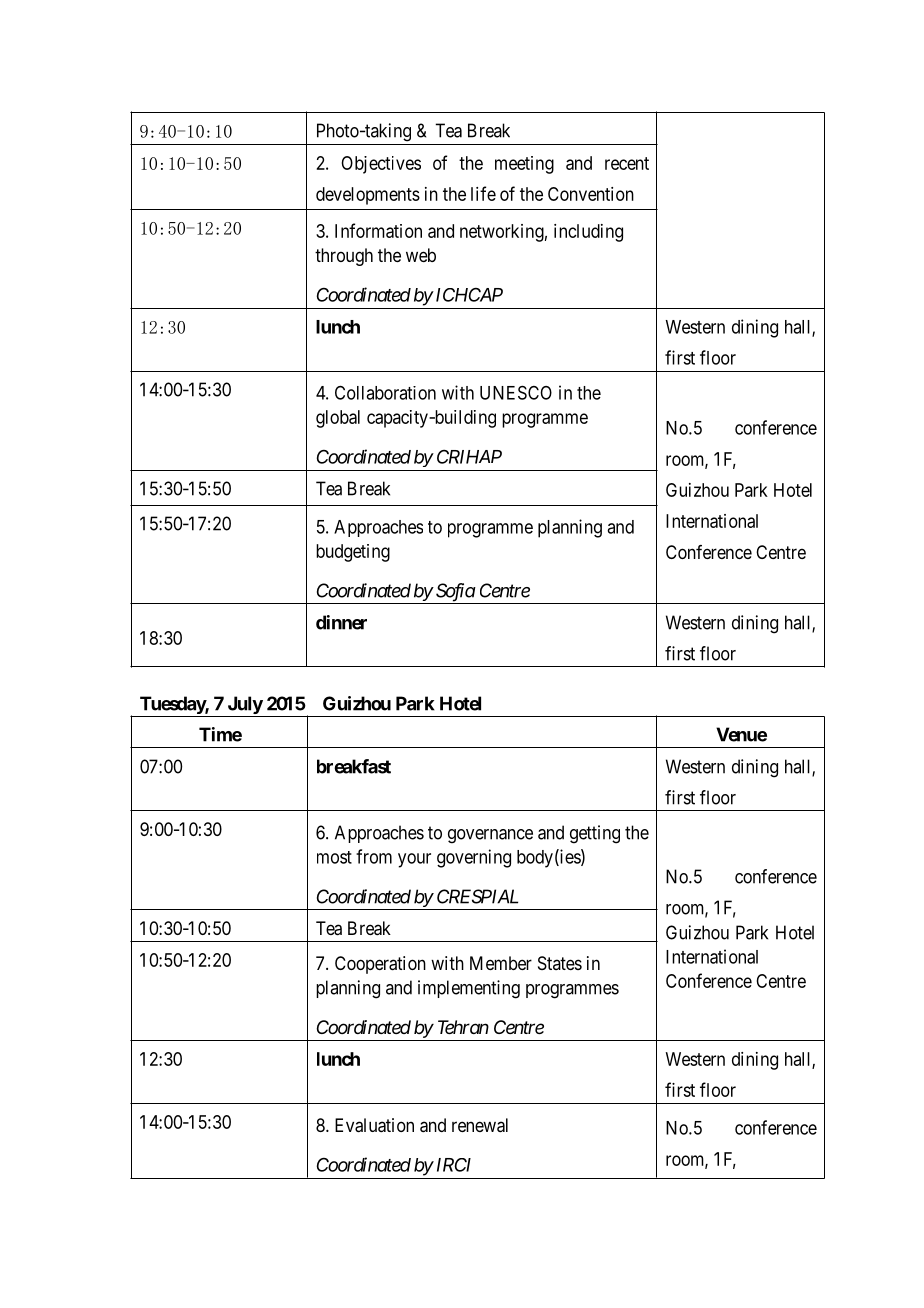  What do you see at coordinates (595, 834) in the screenshot?
I see `getting` at bounding box center [595, 834].
